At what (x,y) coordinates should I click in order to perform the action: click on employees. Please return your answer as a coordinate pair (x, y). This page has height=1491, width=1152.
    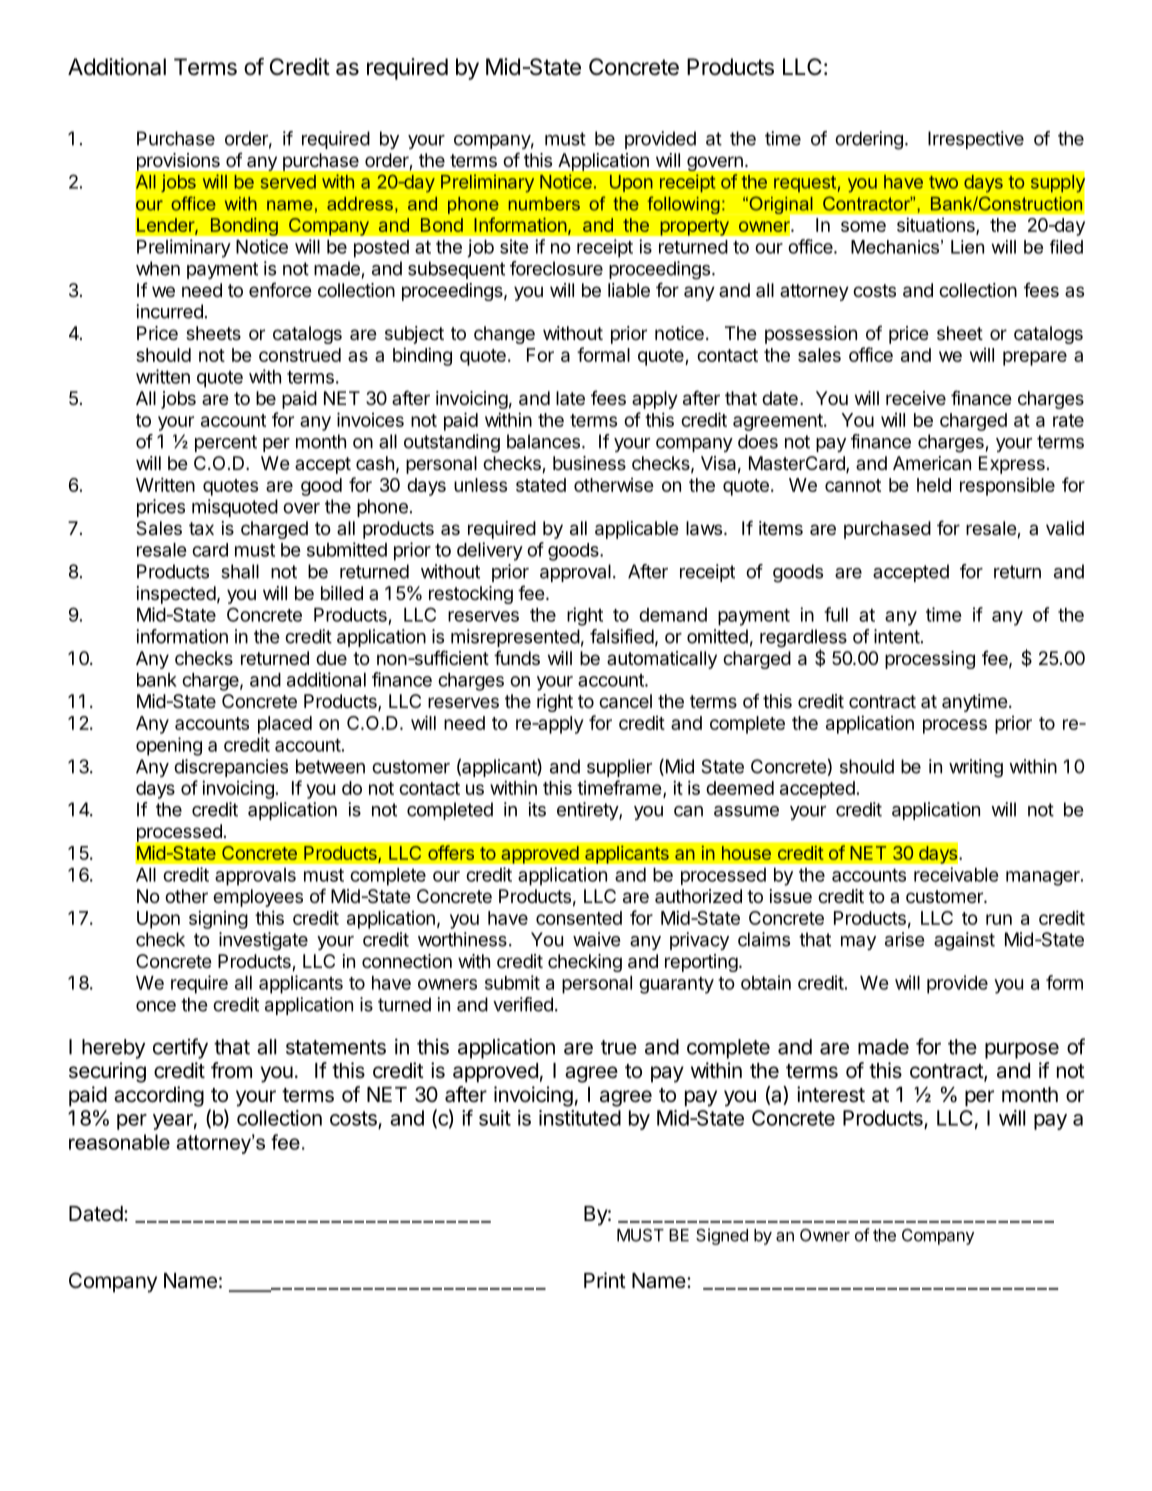
    Looking at the image, I should click on (258, 898).
